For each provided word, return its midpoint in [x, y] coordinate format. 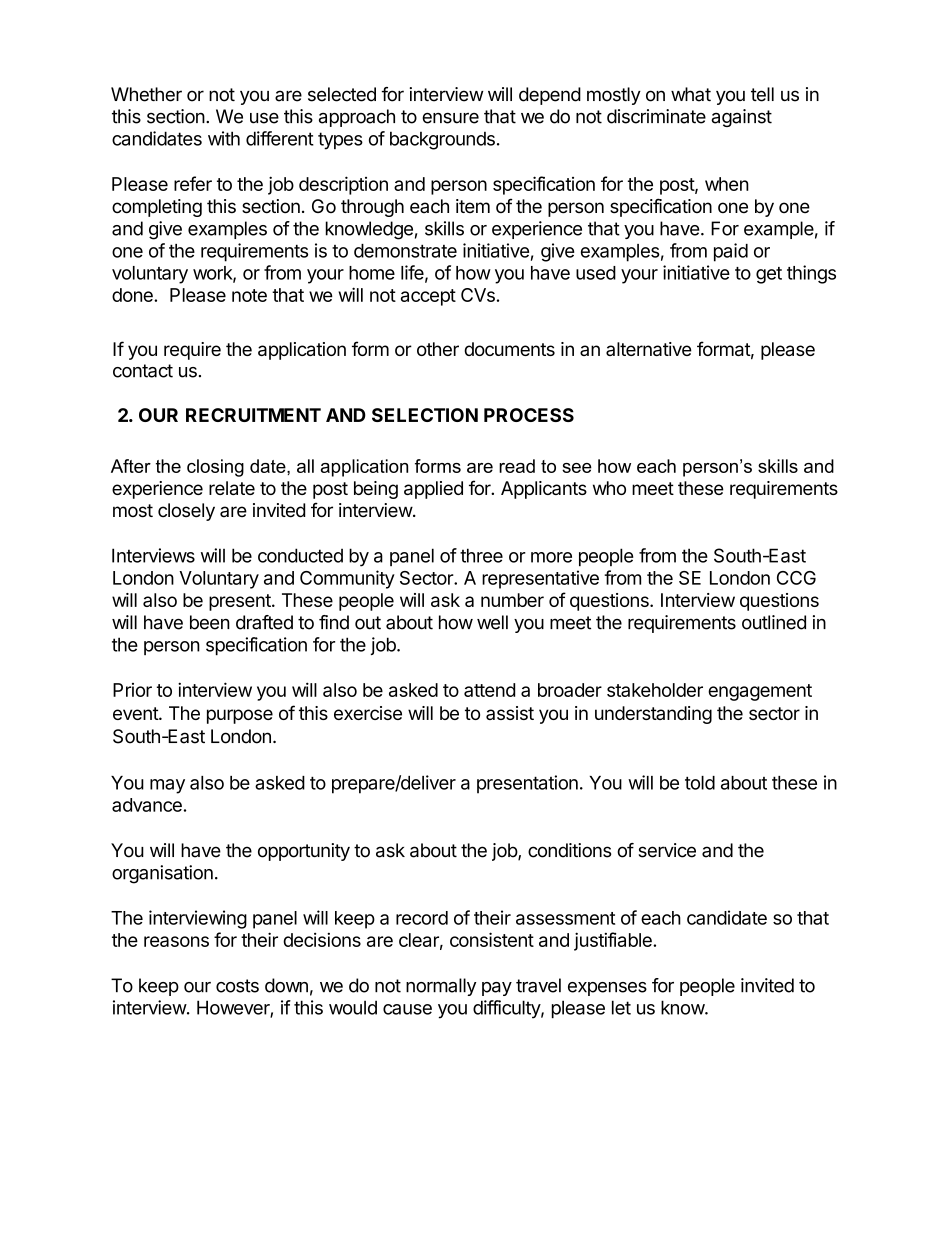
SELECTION [425, 415]
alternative [649, 349]
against [741, 118]
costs [237, 986]
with [224, 138]
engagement [760, 692]
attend [489, 690]
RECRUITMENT [253, 415]
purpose [240, 716]
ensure [450, 118]
